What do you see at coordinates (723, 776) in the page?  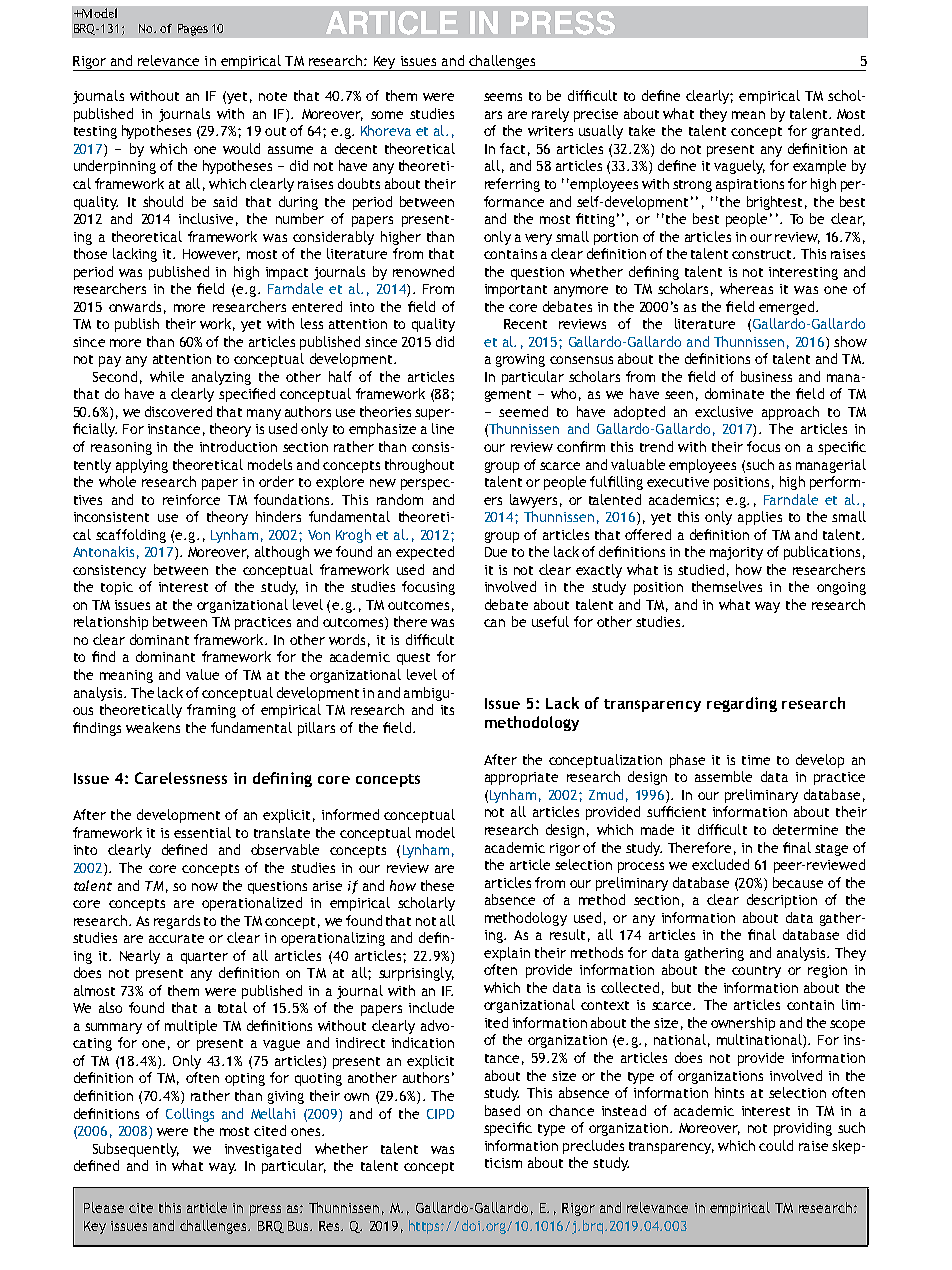 I see `assemble` at bounding box center [723, 776].
